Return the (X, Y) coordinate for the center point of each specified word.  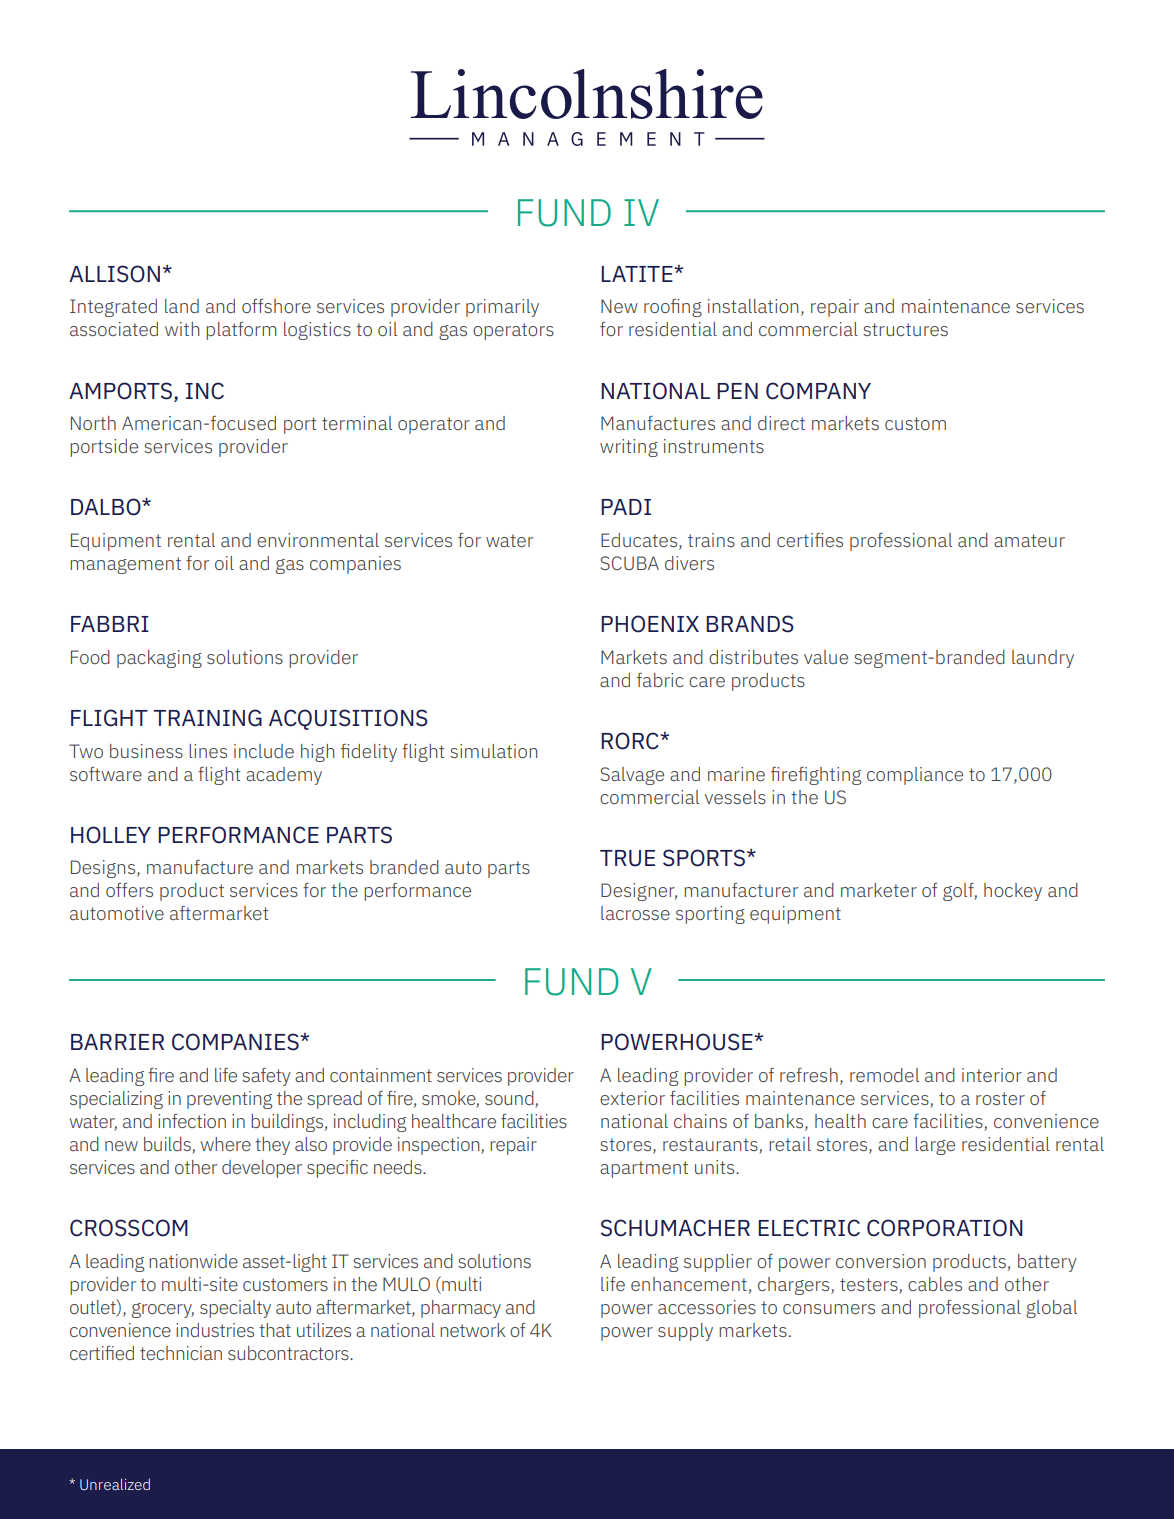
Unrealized (115, 1484)
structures (905, 329)
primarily (502, 308)
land (182, 306)
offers (129, 890)
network (472, 1330)
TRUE (627, 858)
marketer (879, 890)
